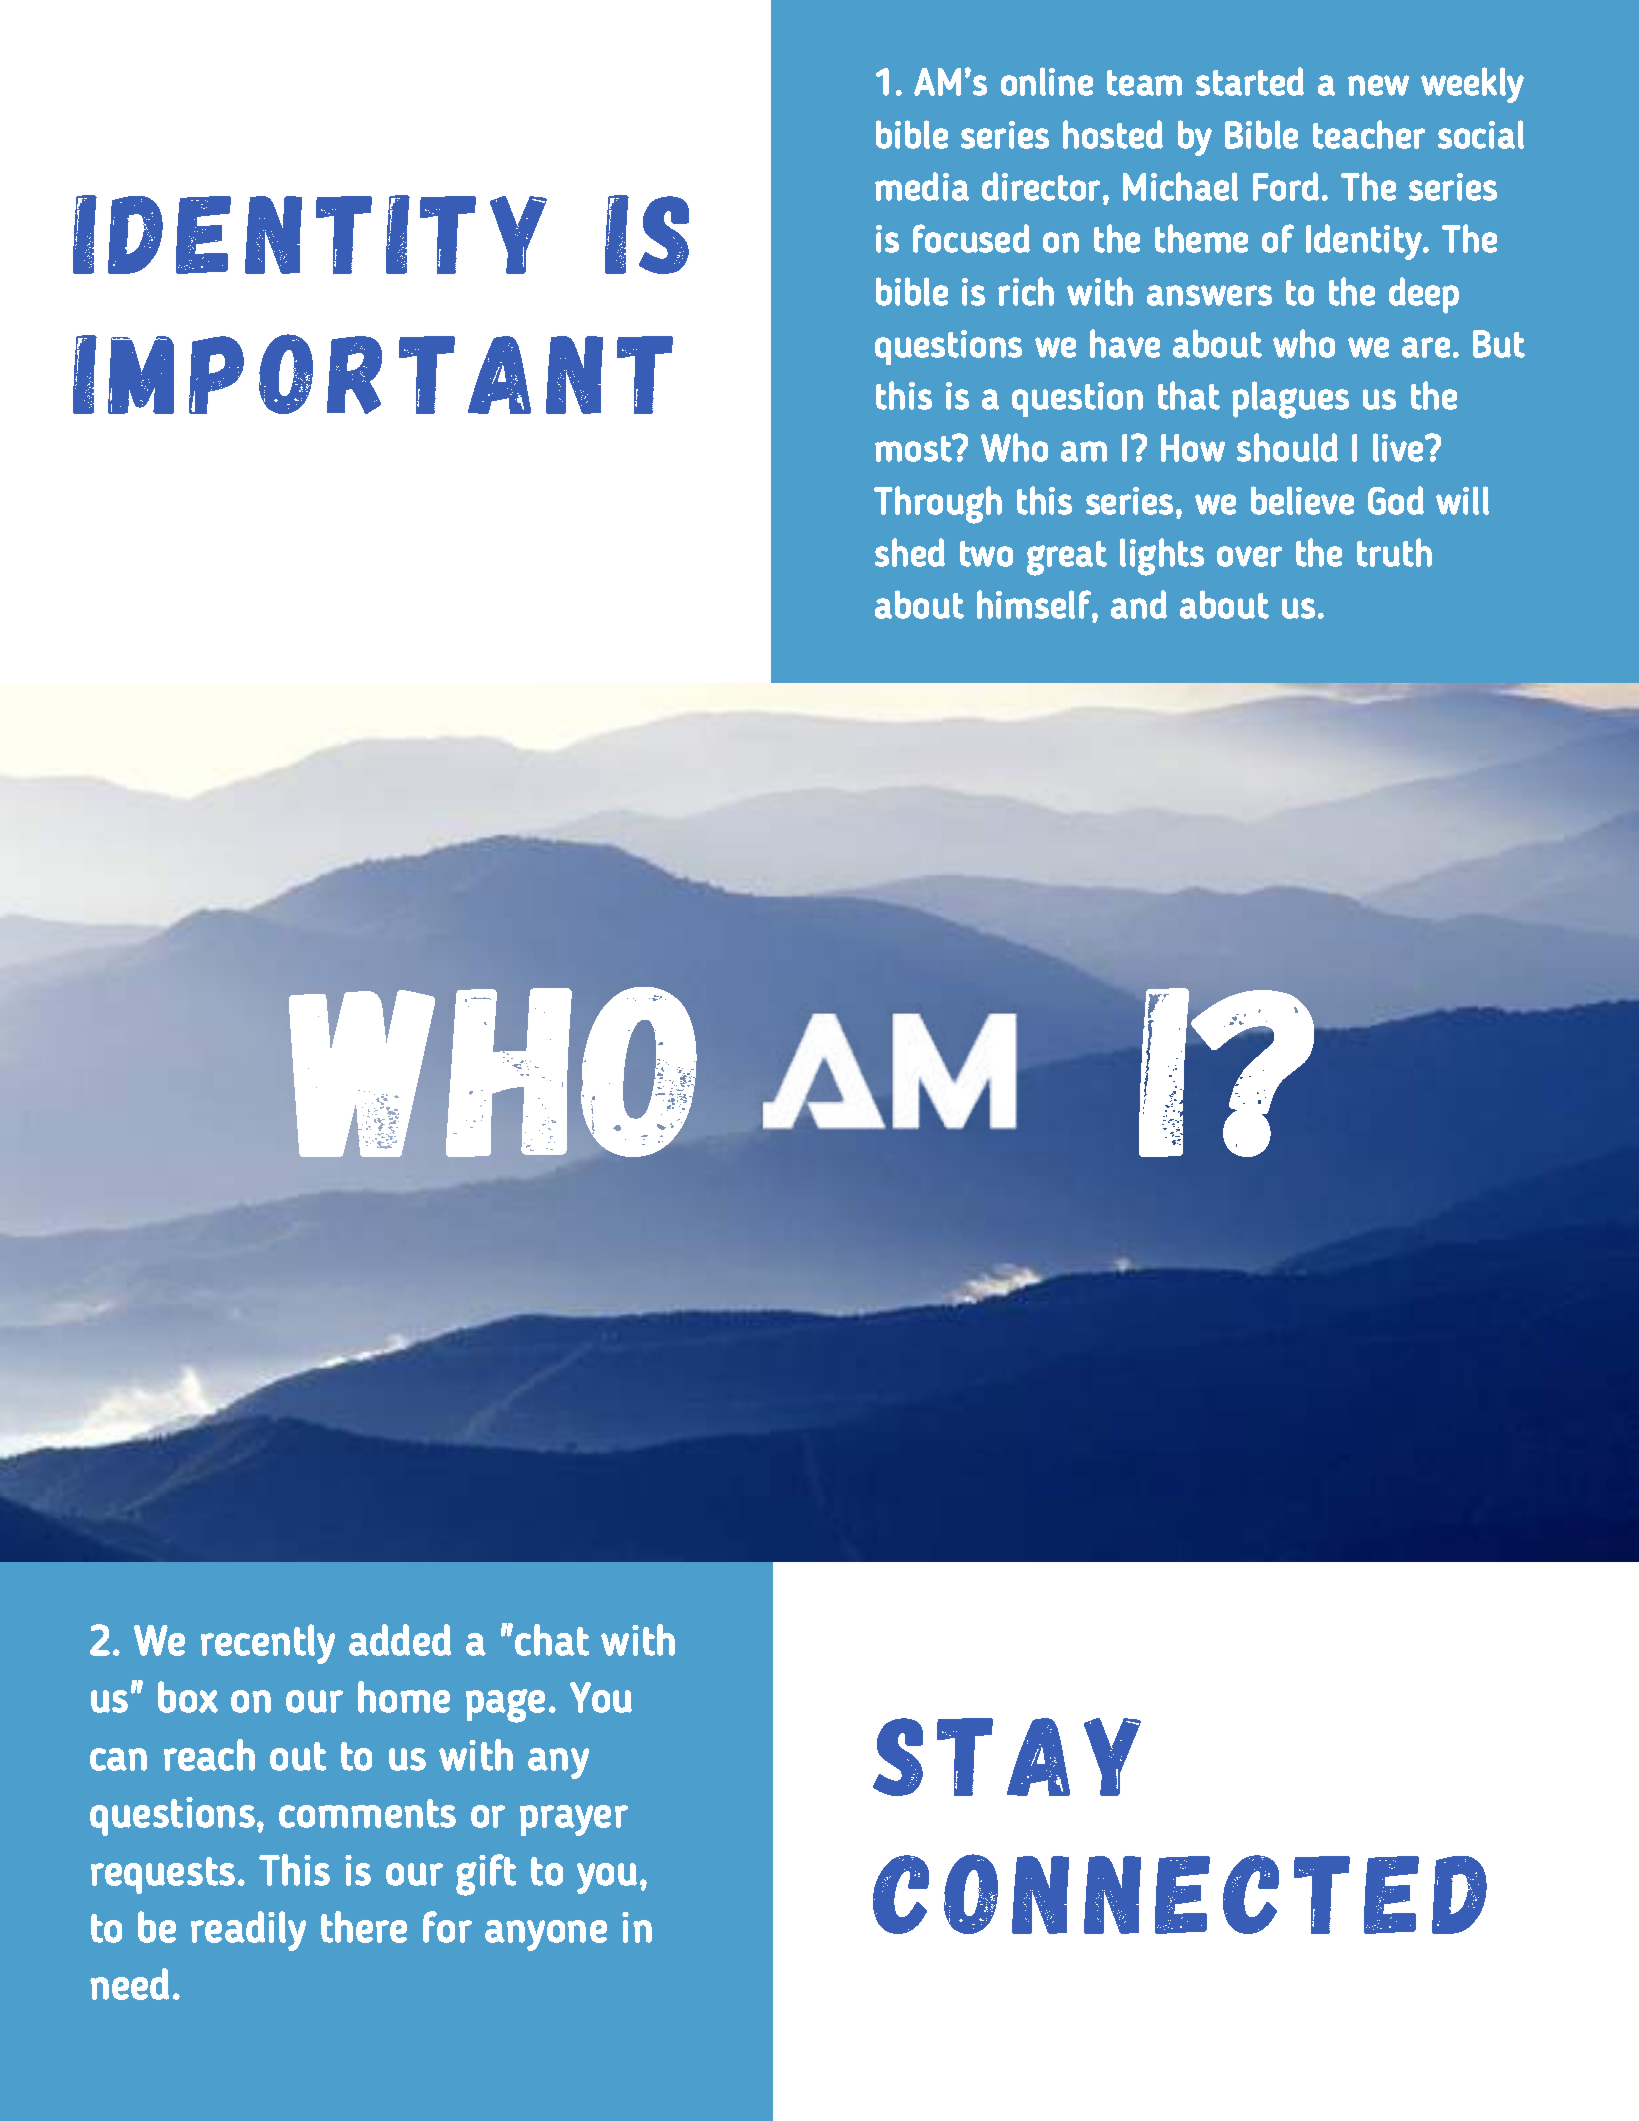 The width and height of the screenshot is (1639, 2121). Describe the element at coordinates (552, 1640) in the screenshot. I see `chat` at that location.
